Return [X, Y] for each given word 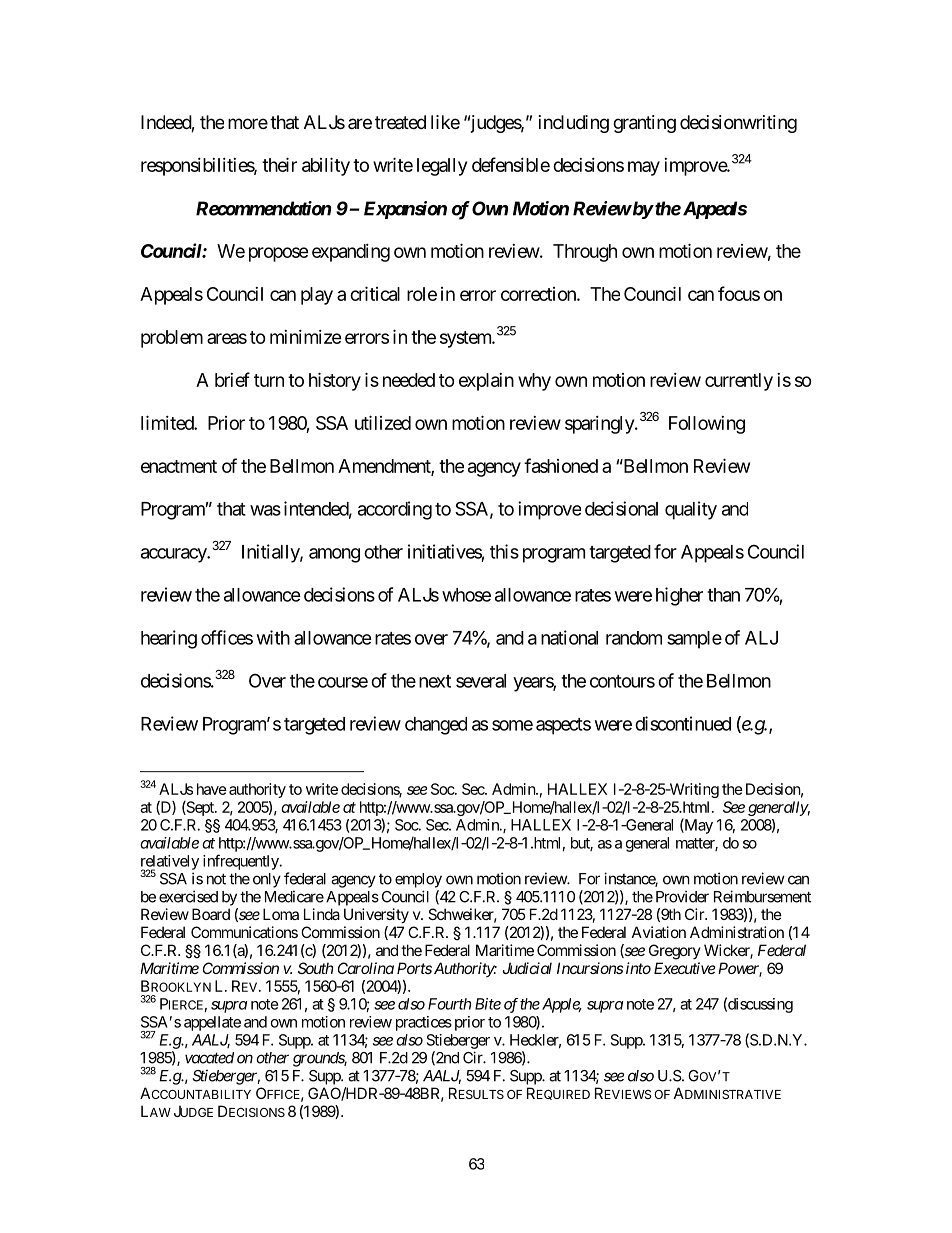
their [279, 164]
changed [436, 726]
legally [442, 167]
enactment [179, 466]
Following [707, 425]
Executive [685, 968]
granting [644, 124]
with [273, 637]
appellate [212, 1023]
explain [486, 382]
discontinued [683, 723]
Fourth [449, 1004]
